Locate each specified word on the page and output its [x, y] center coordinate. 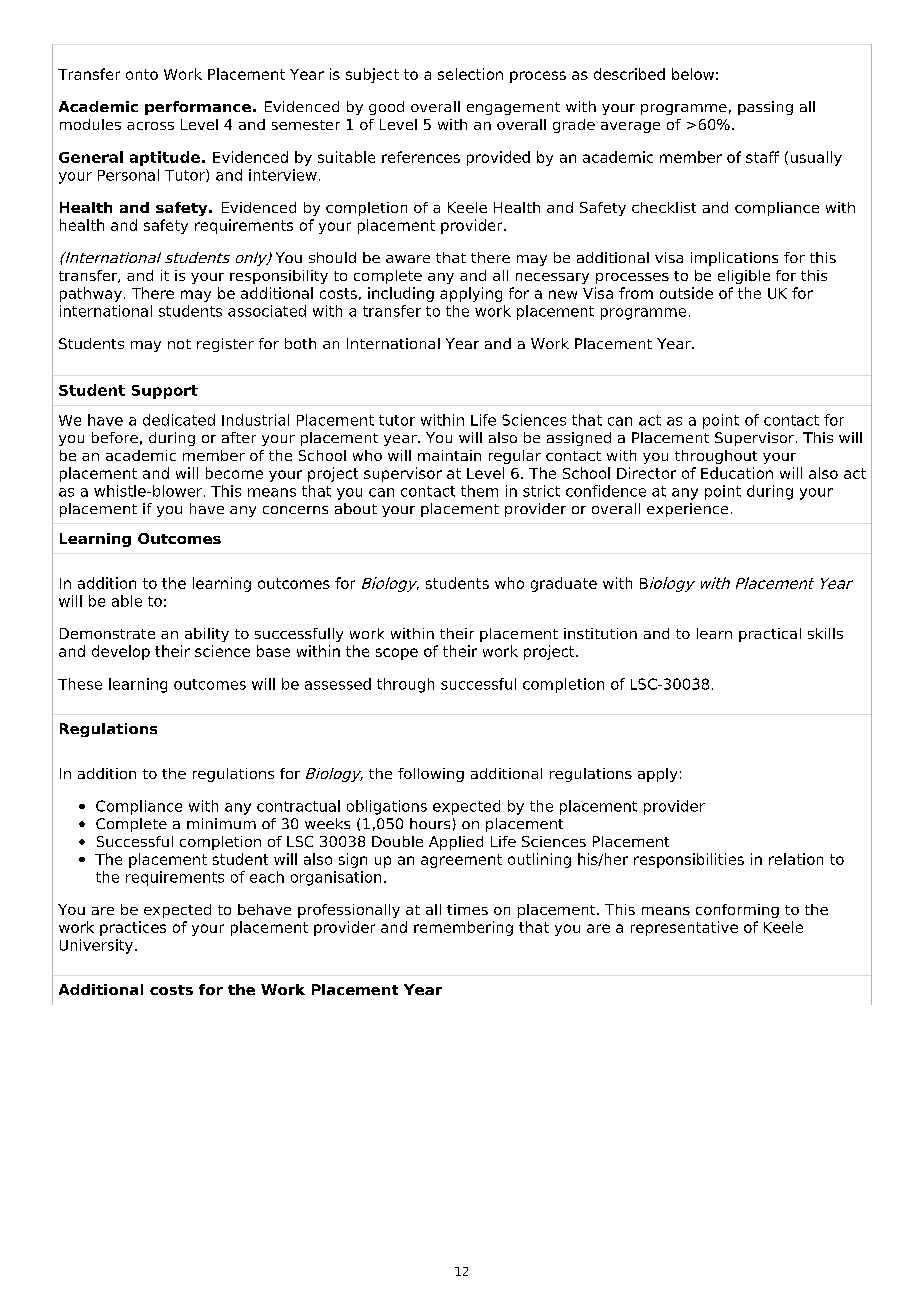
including [401, 294]
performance [198, 108]
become [234, 473]
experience [687, 510]
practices [133, 928]
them [479, 491]
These [80, 684]
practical [770, 635]
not [179, 344]
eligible [744, 277]
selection [470, 74]
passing [765, 108]
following [431, 775]
